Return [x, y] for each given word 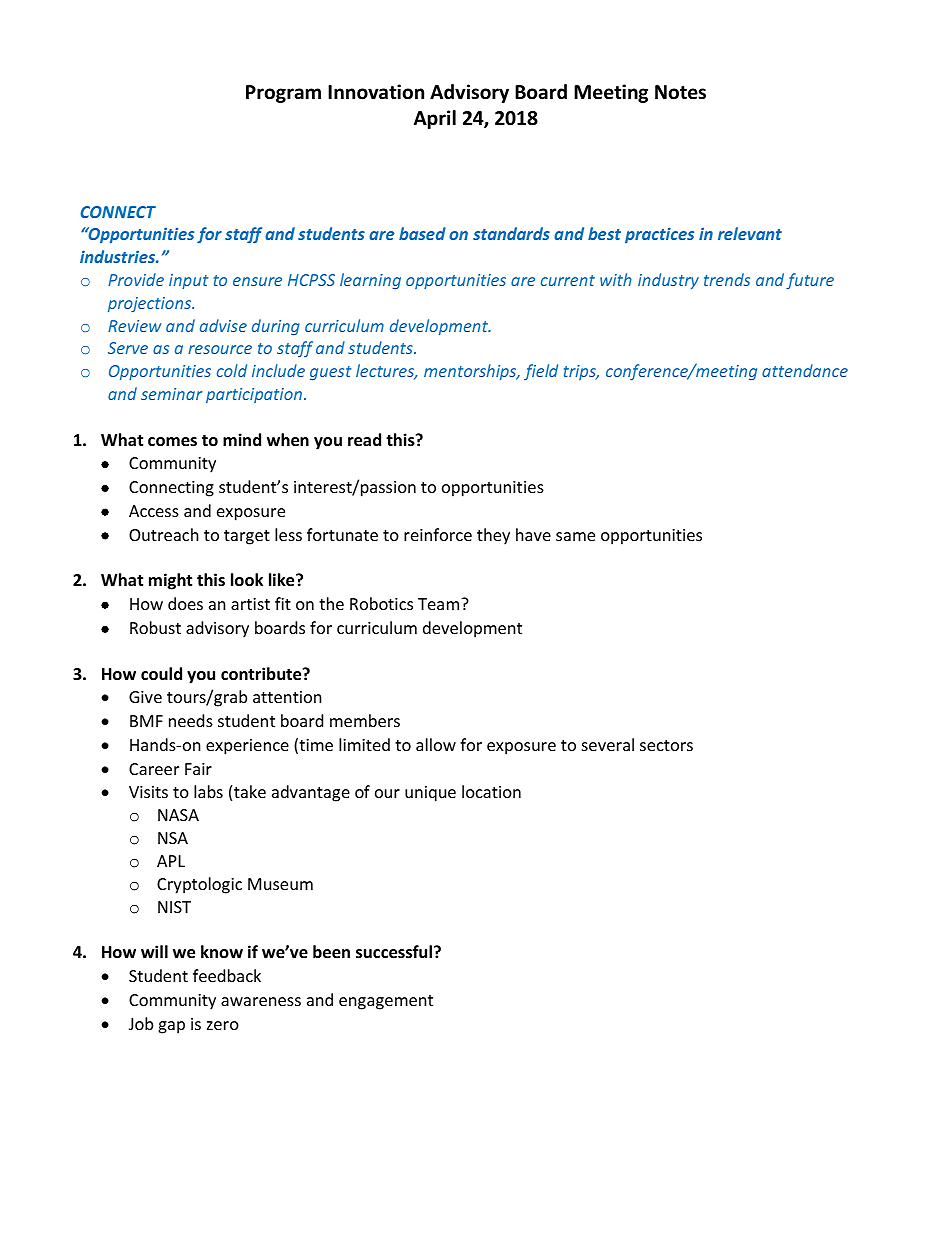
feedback [227, 975]
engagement [386, 1002]
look [247, 580]
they [493, 536]
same [575, 536]
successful [394, 952]
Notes [680, 92]
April [435, 119]
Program [283, 94]
